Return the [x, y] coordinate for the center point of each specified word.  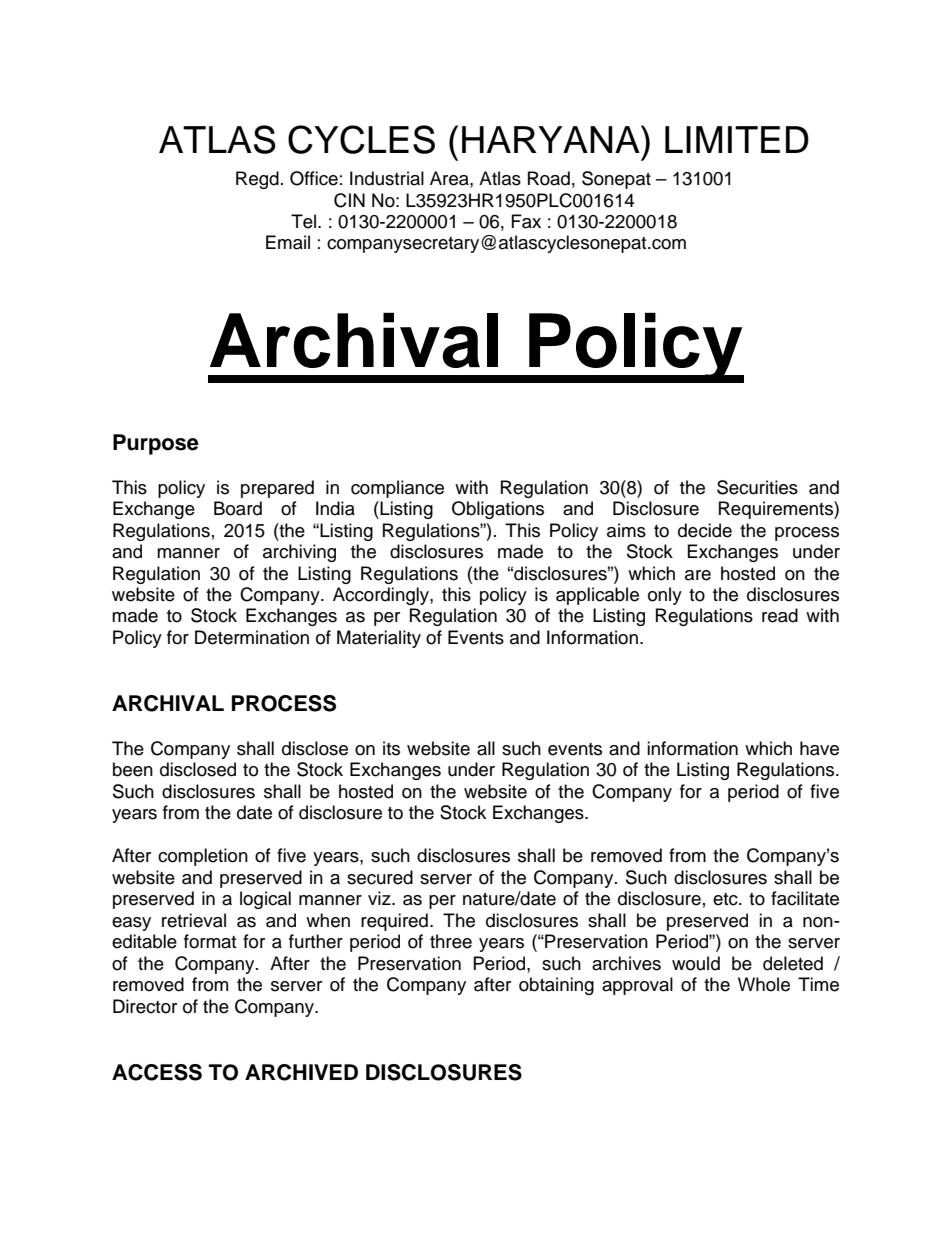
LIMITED [737, 139]
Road [549, 178]
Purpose [156, 444]
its [391, 748]
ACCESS [157, 1072]
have [819, 748]
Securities [757, 487]
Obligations [498, 510]
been [133, 769]
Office [314, 178]
